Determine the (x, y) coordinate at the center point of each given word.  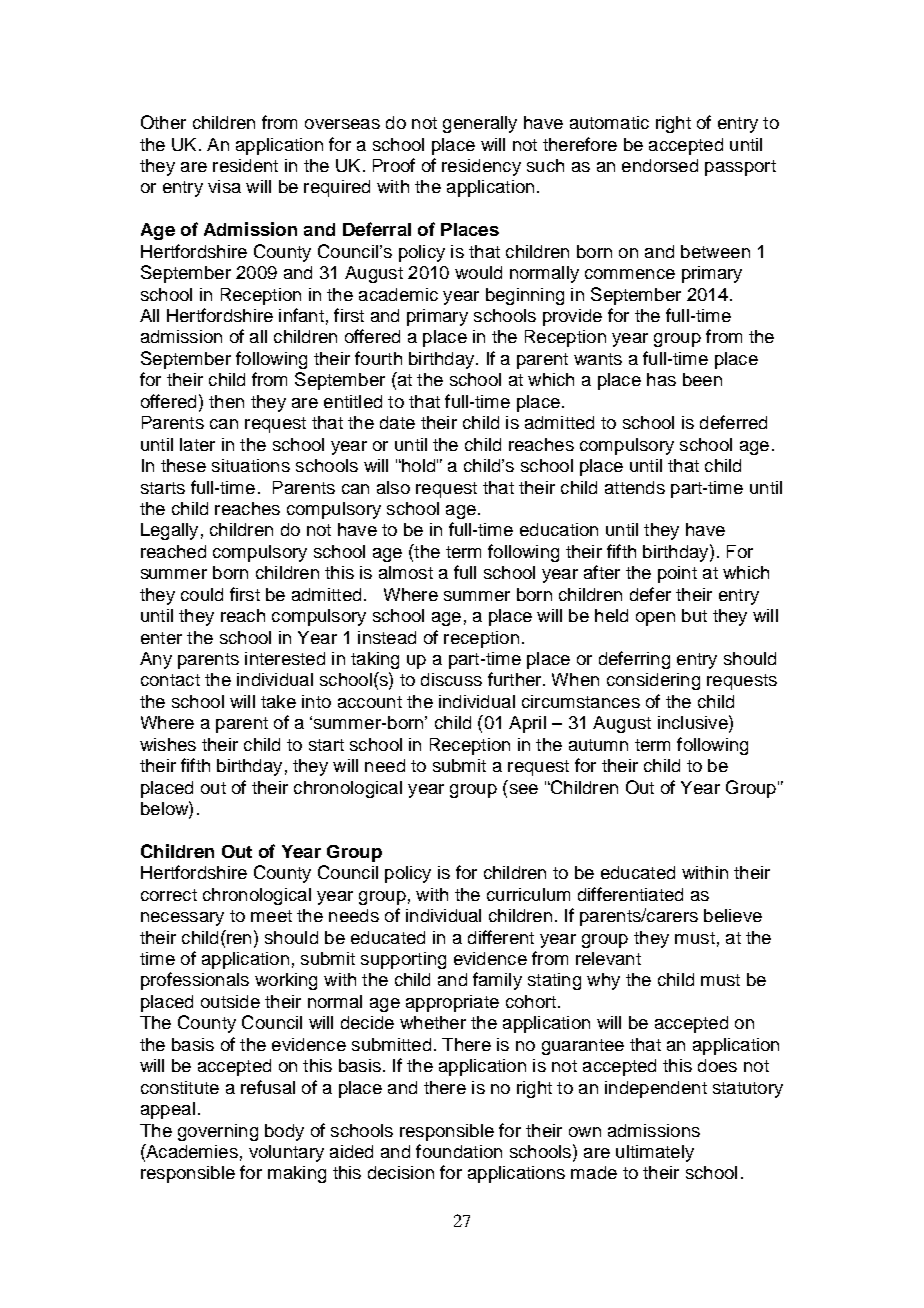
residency (481, 167)
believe (733, 915)
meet (271, 916)
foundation (459, 1151)
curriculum (528, 894)
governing (218, 1132)
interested (285, 658)
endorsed (660, 165)
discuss (451, 679)
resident (245, 165)
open (655, 619)
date (397, 422)
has (661, 379)
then (226, 401)
